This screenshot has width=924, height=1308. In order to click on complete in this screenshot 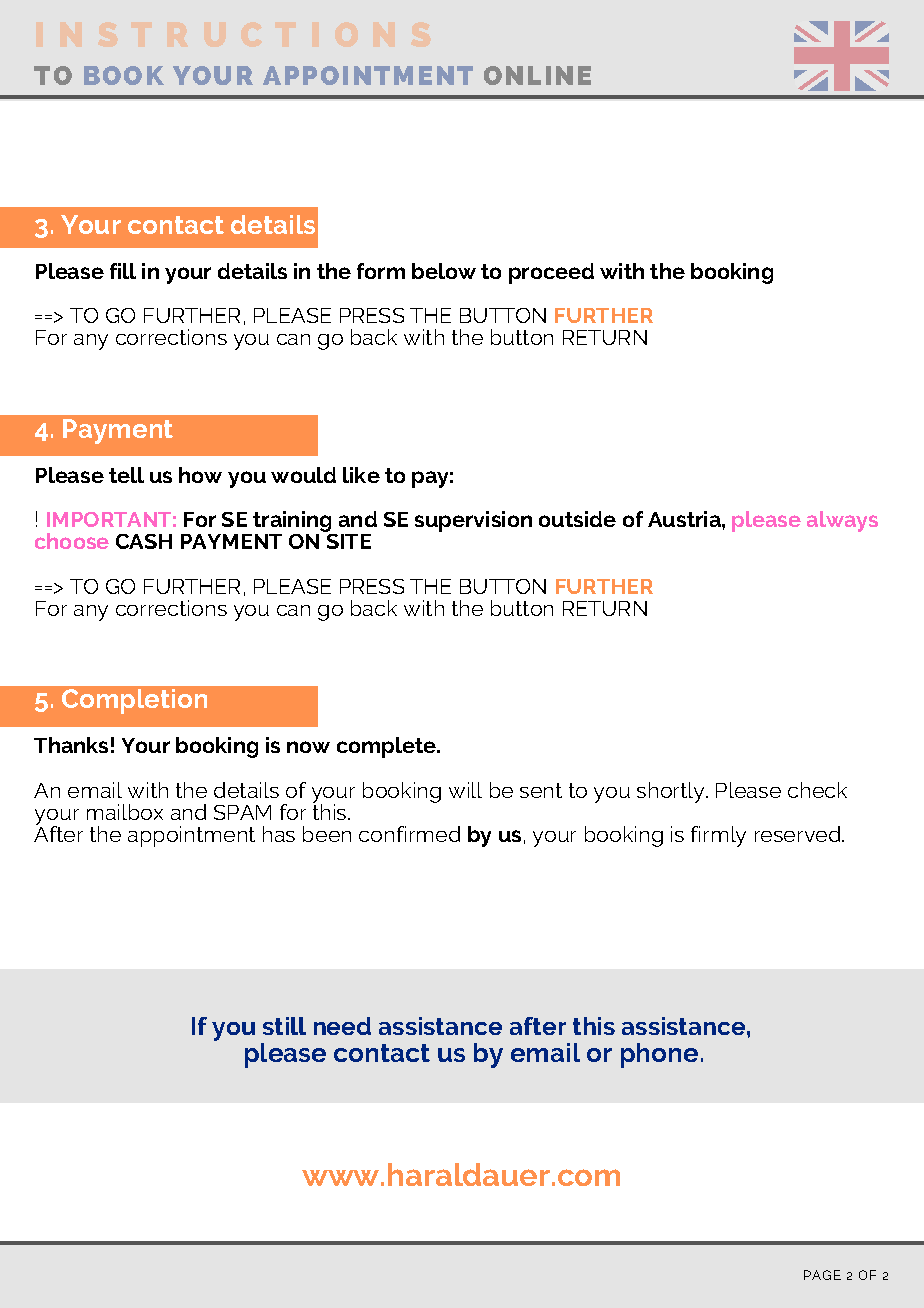, I will do `click(387, 747)`.
